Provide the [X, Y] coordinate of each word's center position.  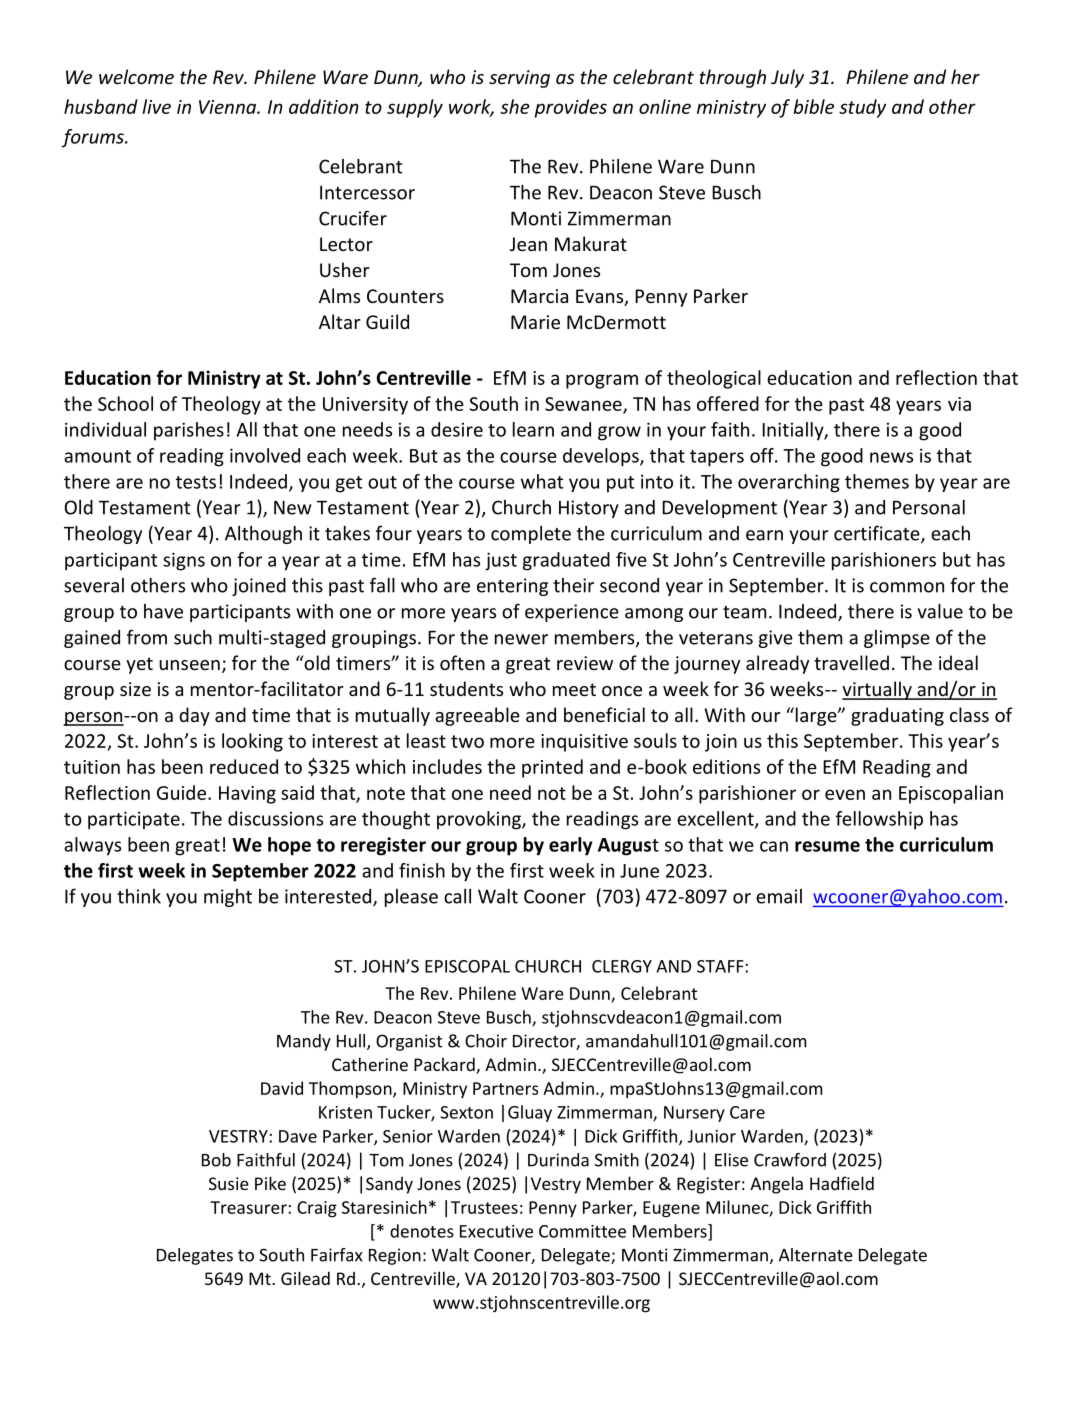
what [542, 481]
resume [827, 846]
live [156, 106]
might [228, 898]
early [571, 846]
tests [196, 482]
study [862, 108]
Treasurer [248, 1207]
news [891, 457]
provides [570, 108]
